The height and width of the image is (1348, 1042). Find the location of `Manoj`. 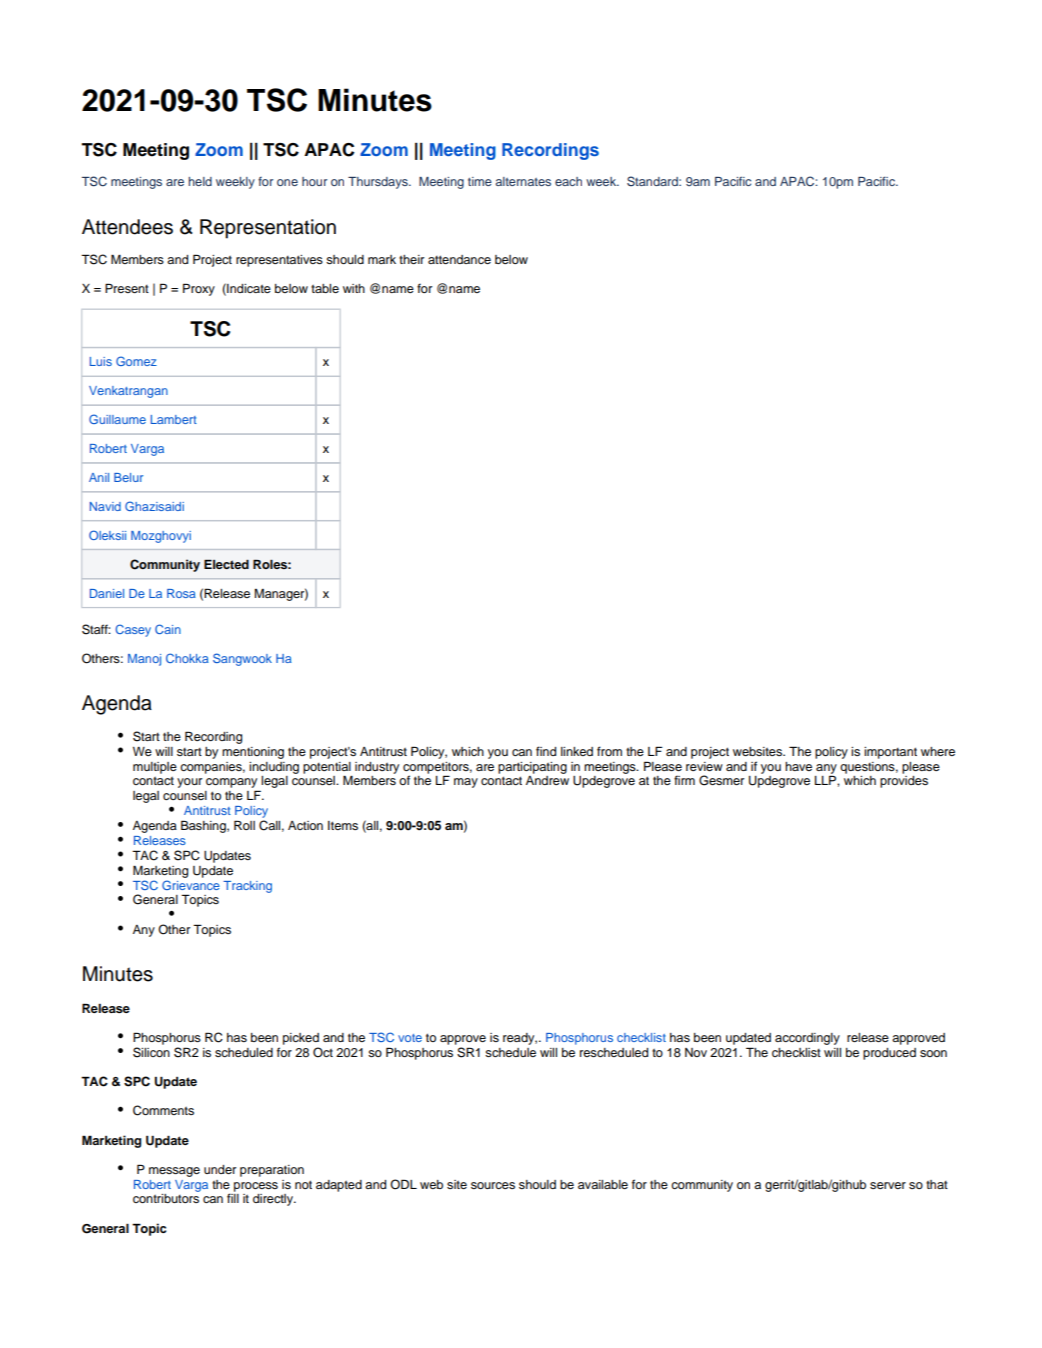

Manoj is located at coordinates (144, 660).
